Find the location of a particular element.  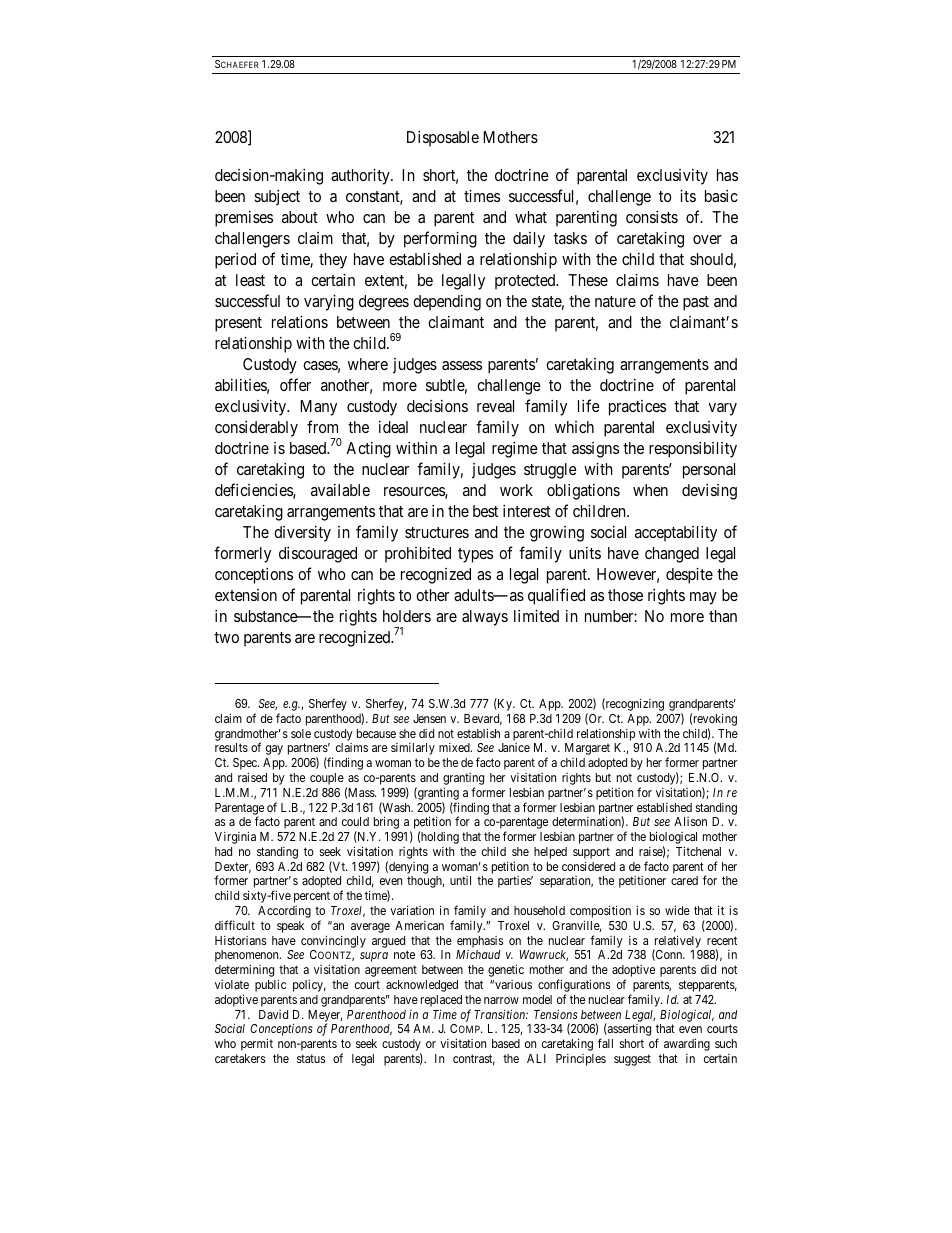

despite is located at coordinates (689, 576).
